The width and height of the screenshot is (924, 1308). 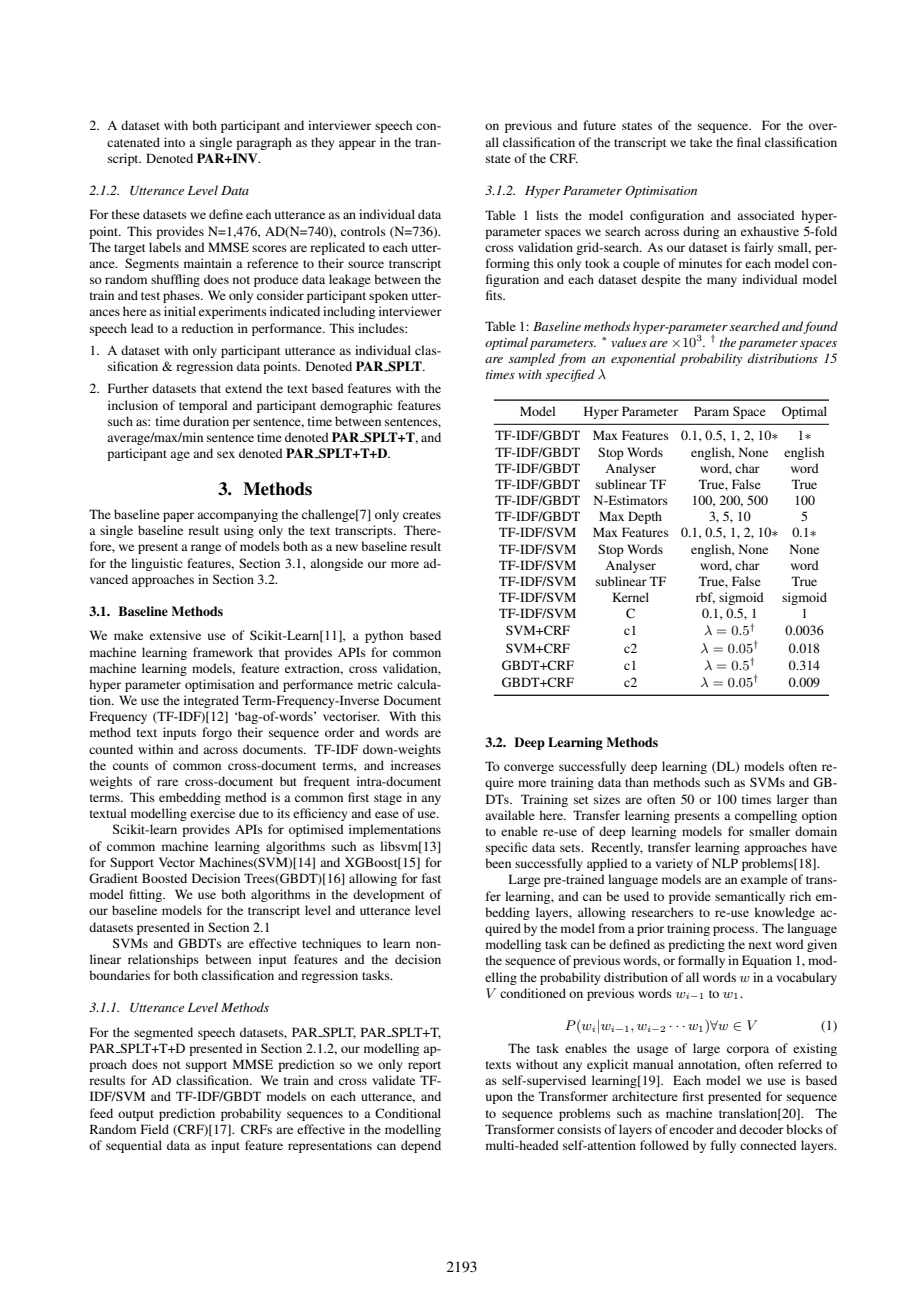 What do you see at coordinates (357, 145) in the screenshot?
I see `appear` at bounding box center [357, 145].
